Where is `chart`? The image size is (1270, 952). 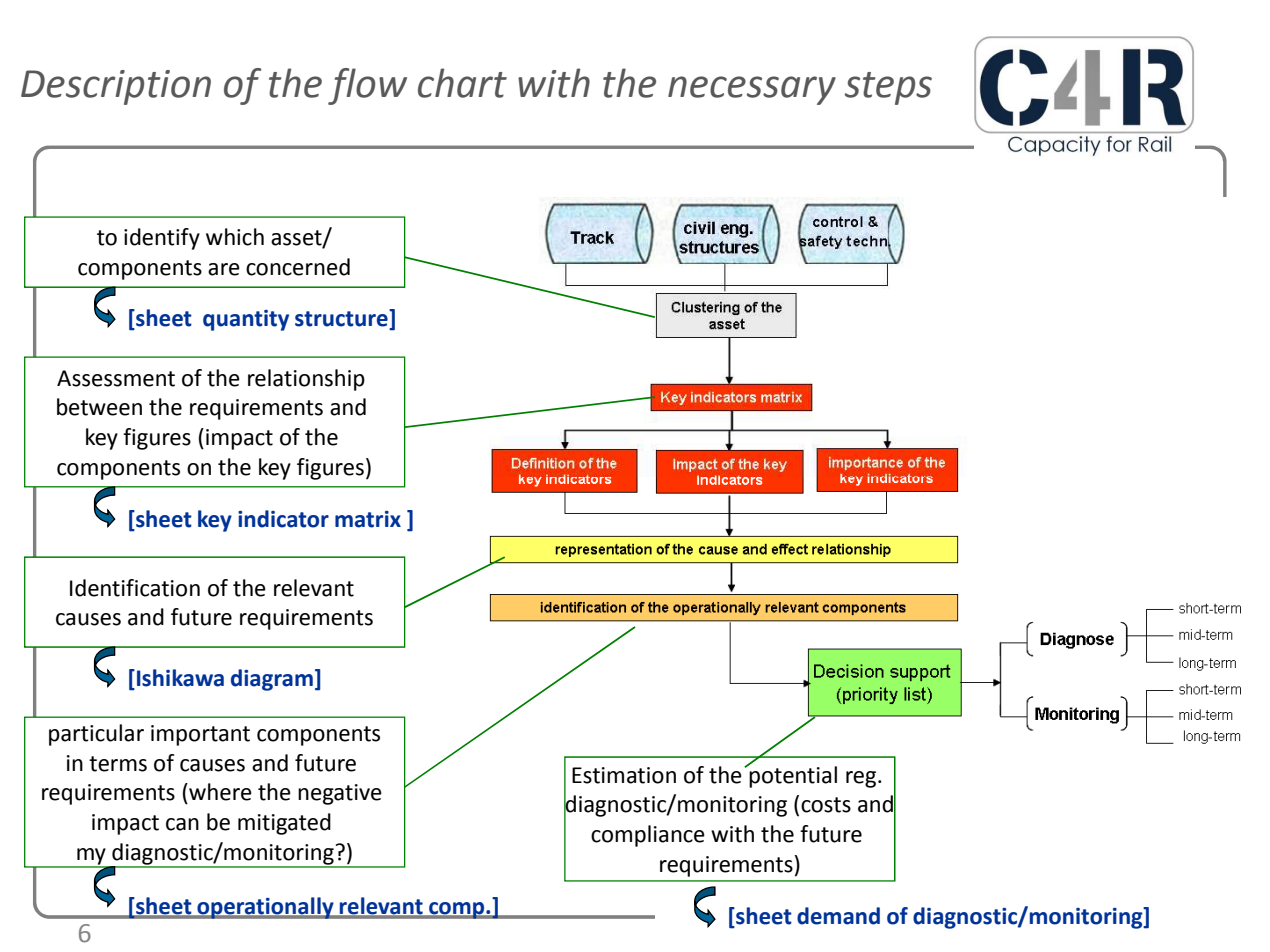
chart is located at coordinates (462, 83).
